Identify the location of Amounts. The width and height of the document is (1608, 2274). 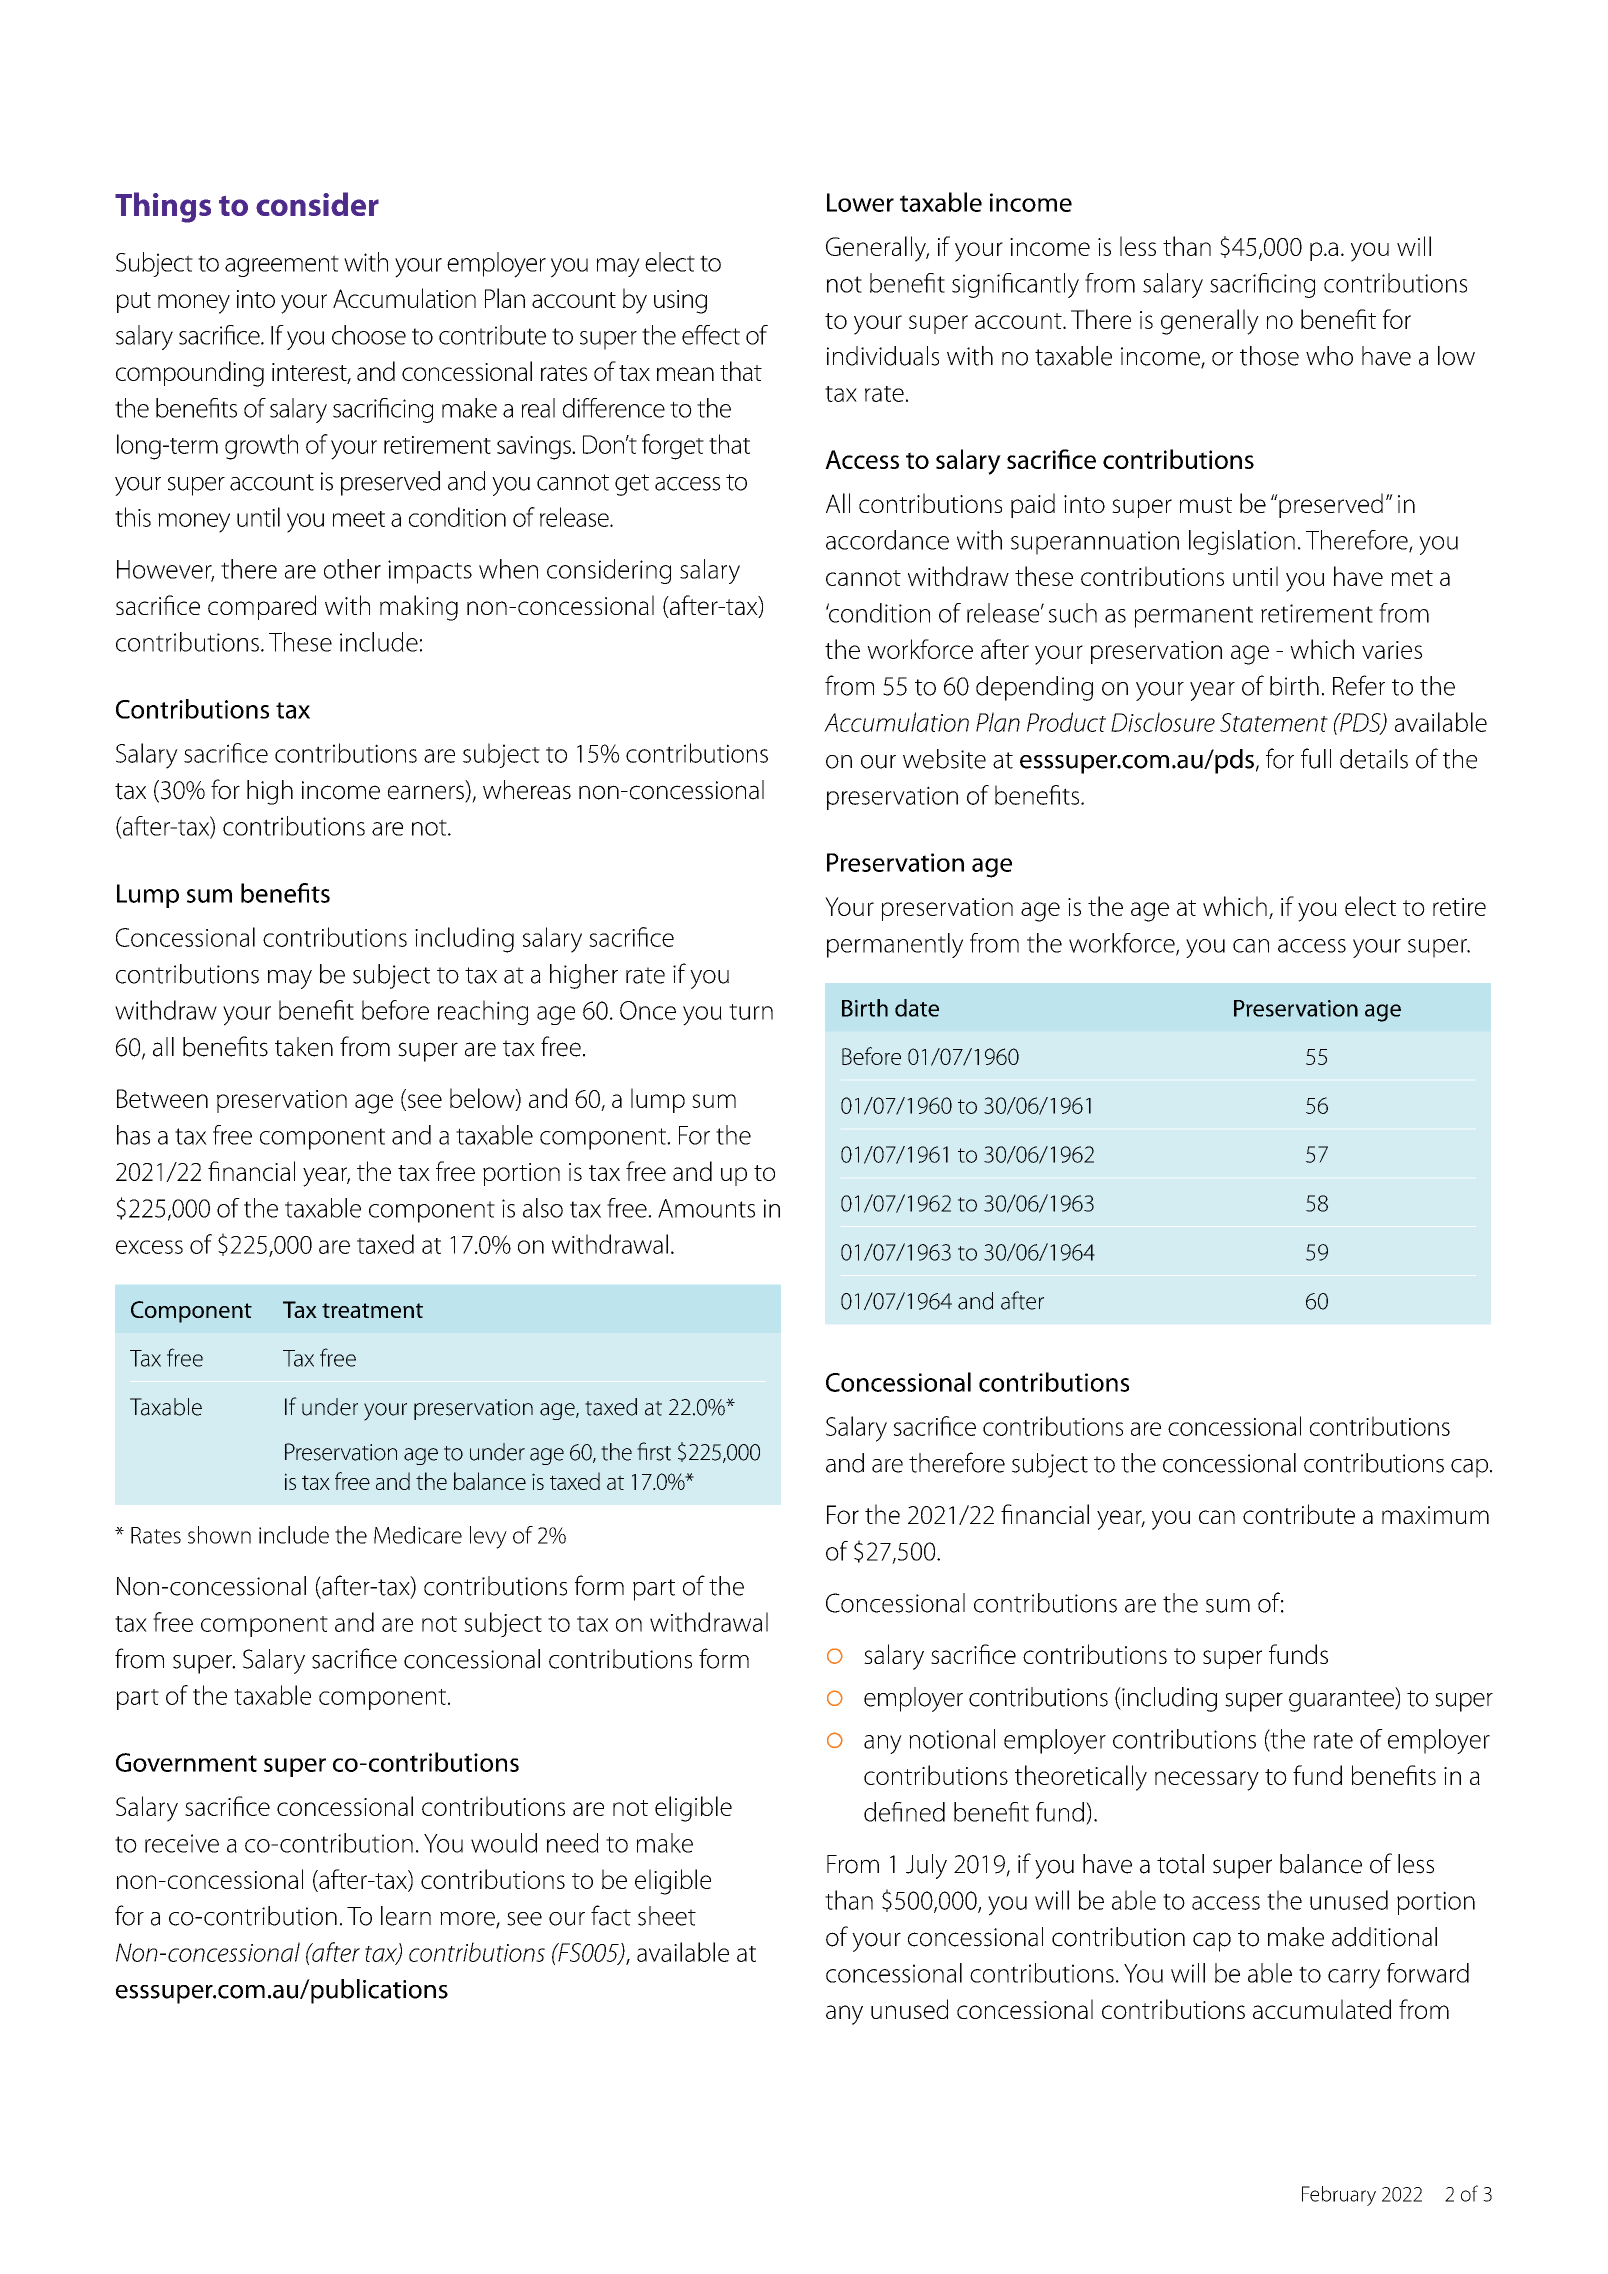
(706, 1208).
